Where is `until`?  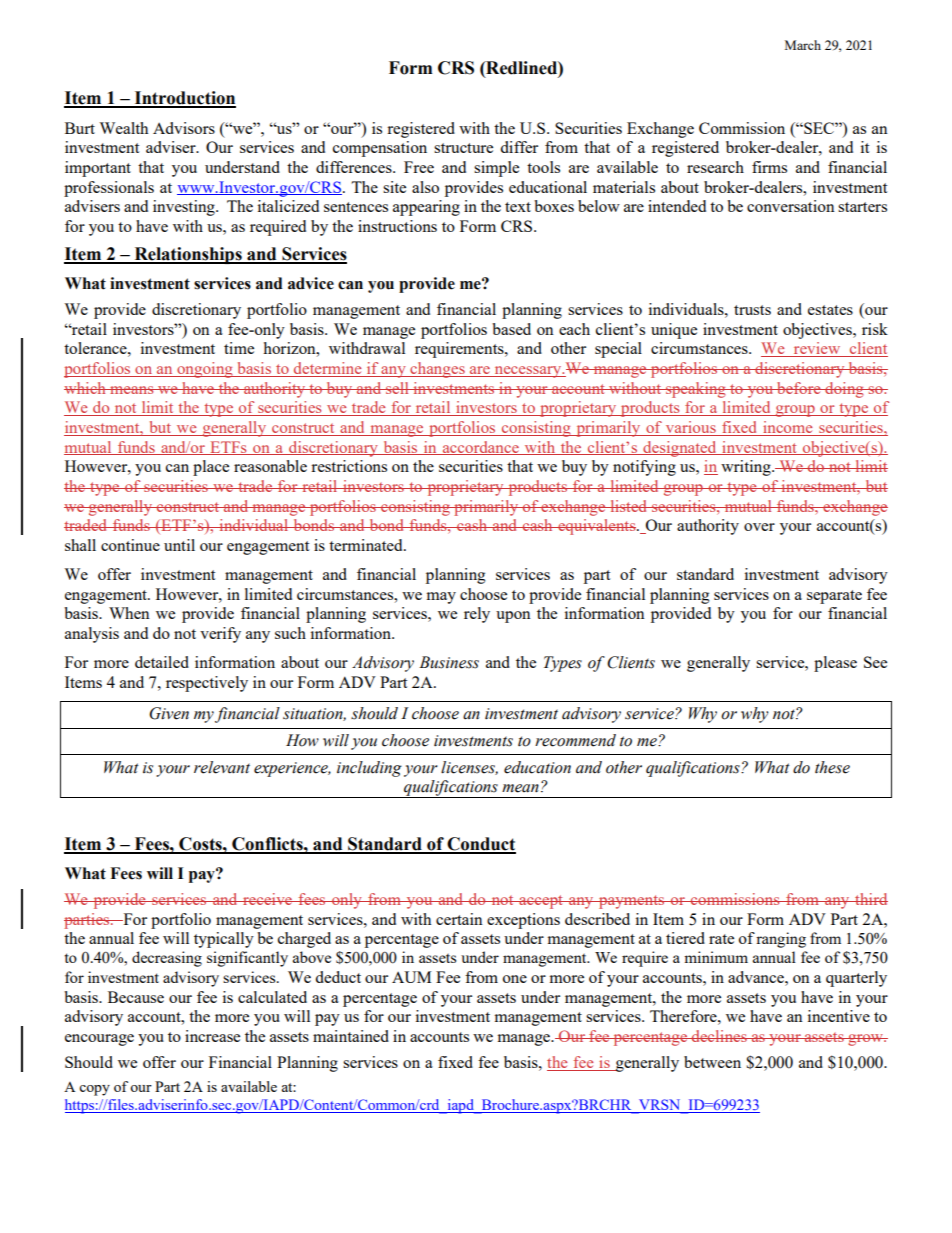 until is located at coordinates (179, 545).
